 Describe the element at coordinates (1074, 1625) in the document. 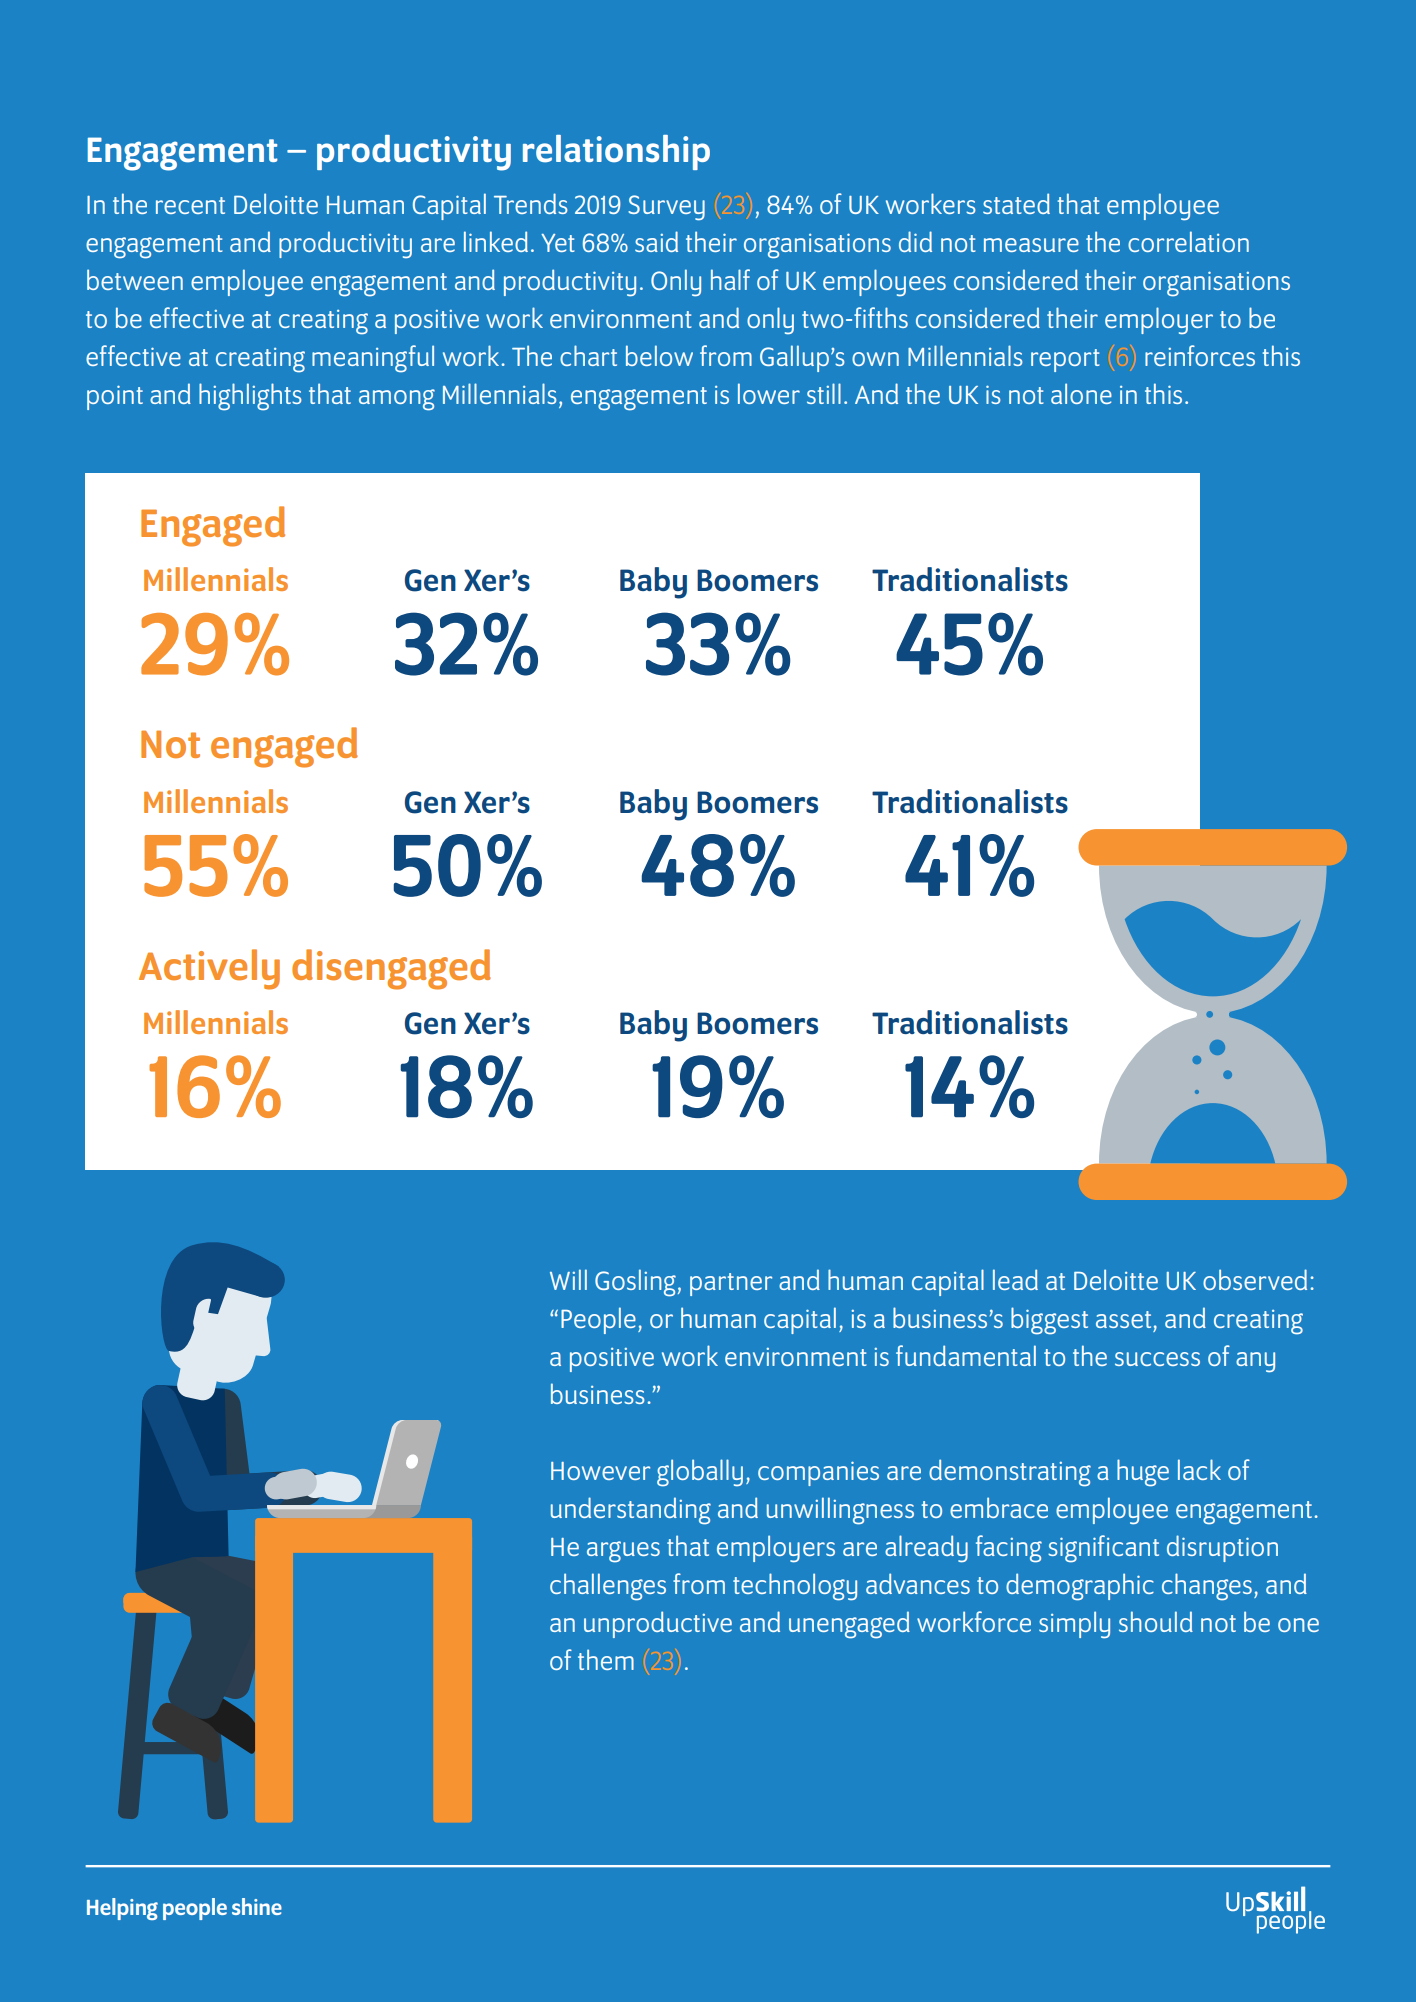

I see `simply` at that location.
